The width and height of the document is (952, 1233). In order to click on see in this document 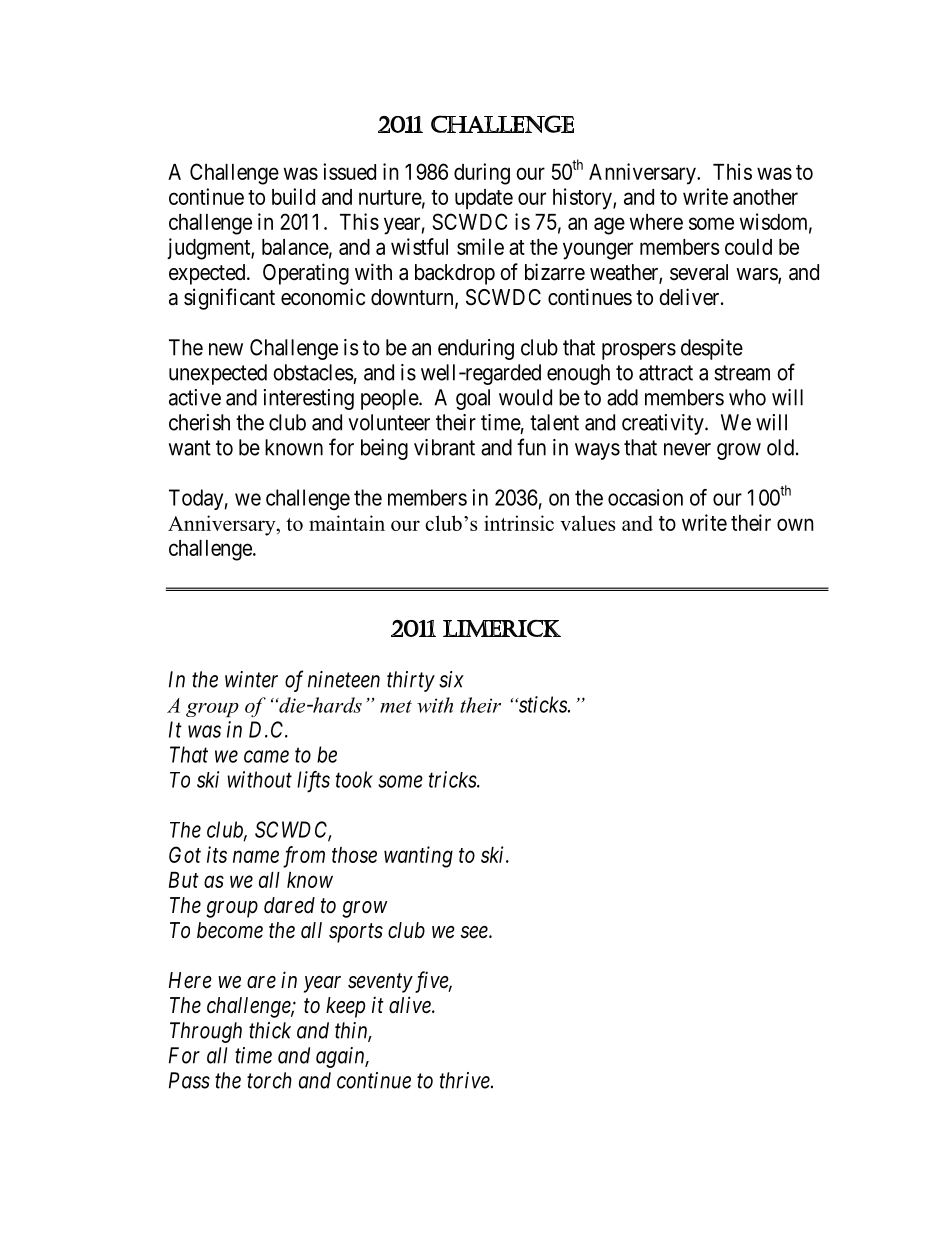, I will do `click(475, 932)`.
